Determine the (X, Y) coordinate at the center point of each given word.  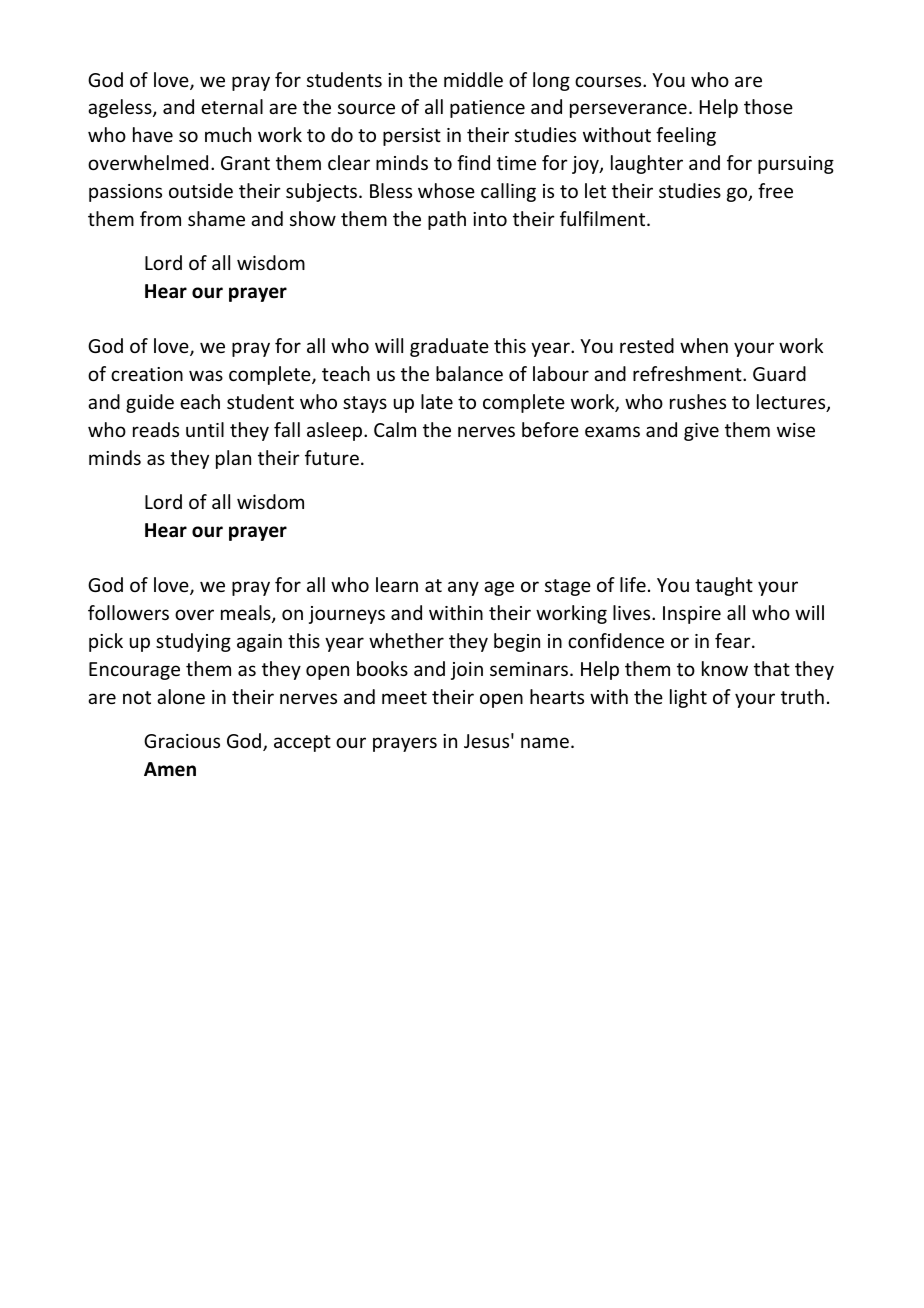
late (437, 401)
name (545, 742)
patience (487, 109)
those (768, 106)
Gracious (182, 741)
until (205, 429)
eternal (232, 106)
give (701, 432)
